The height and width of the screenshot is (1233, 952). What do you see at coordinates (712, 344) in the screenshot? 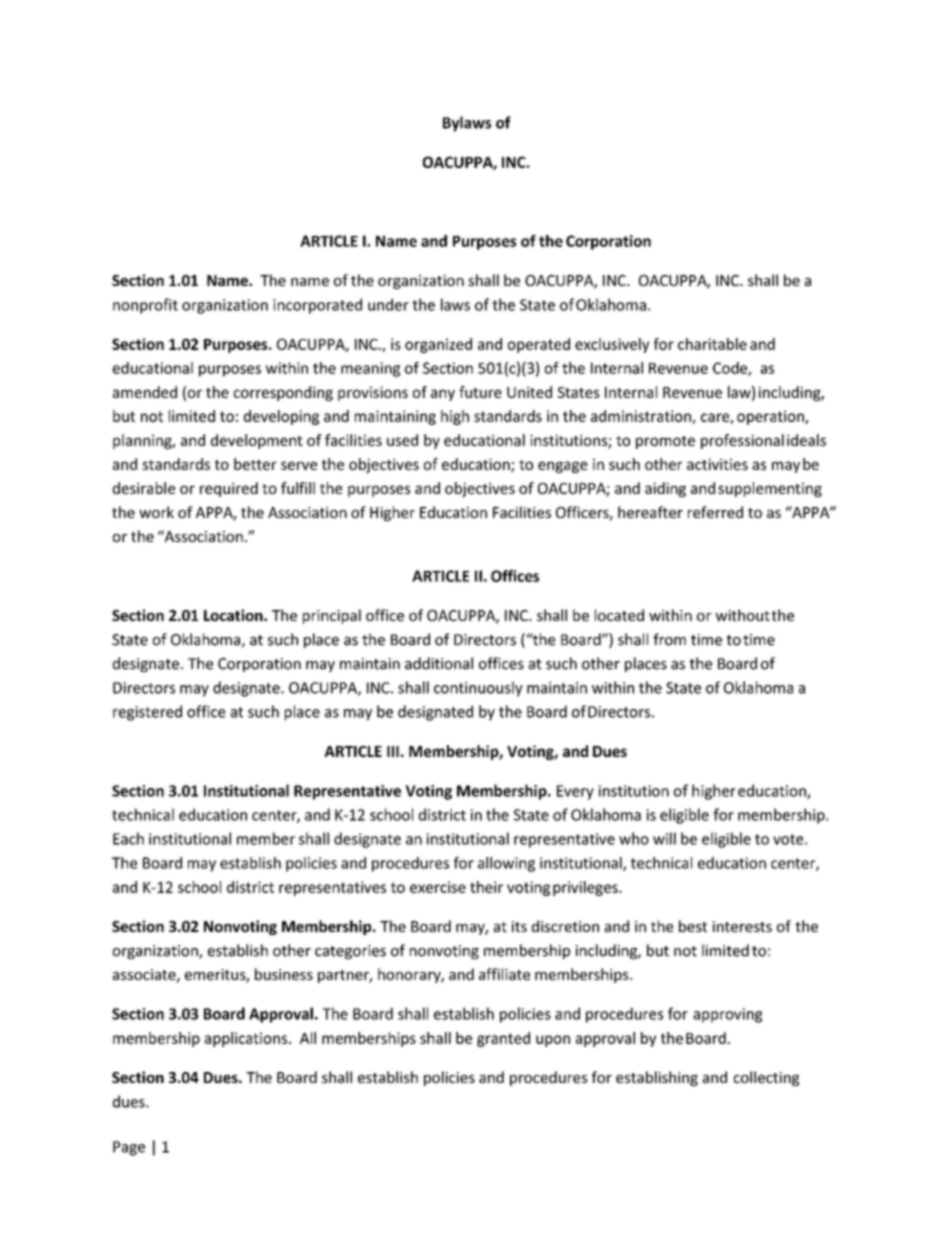
I see `charitable` at bounding box center [712, 344].
